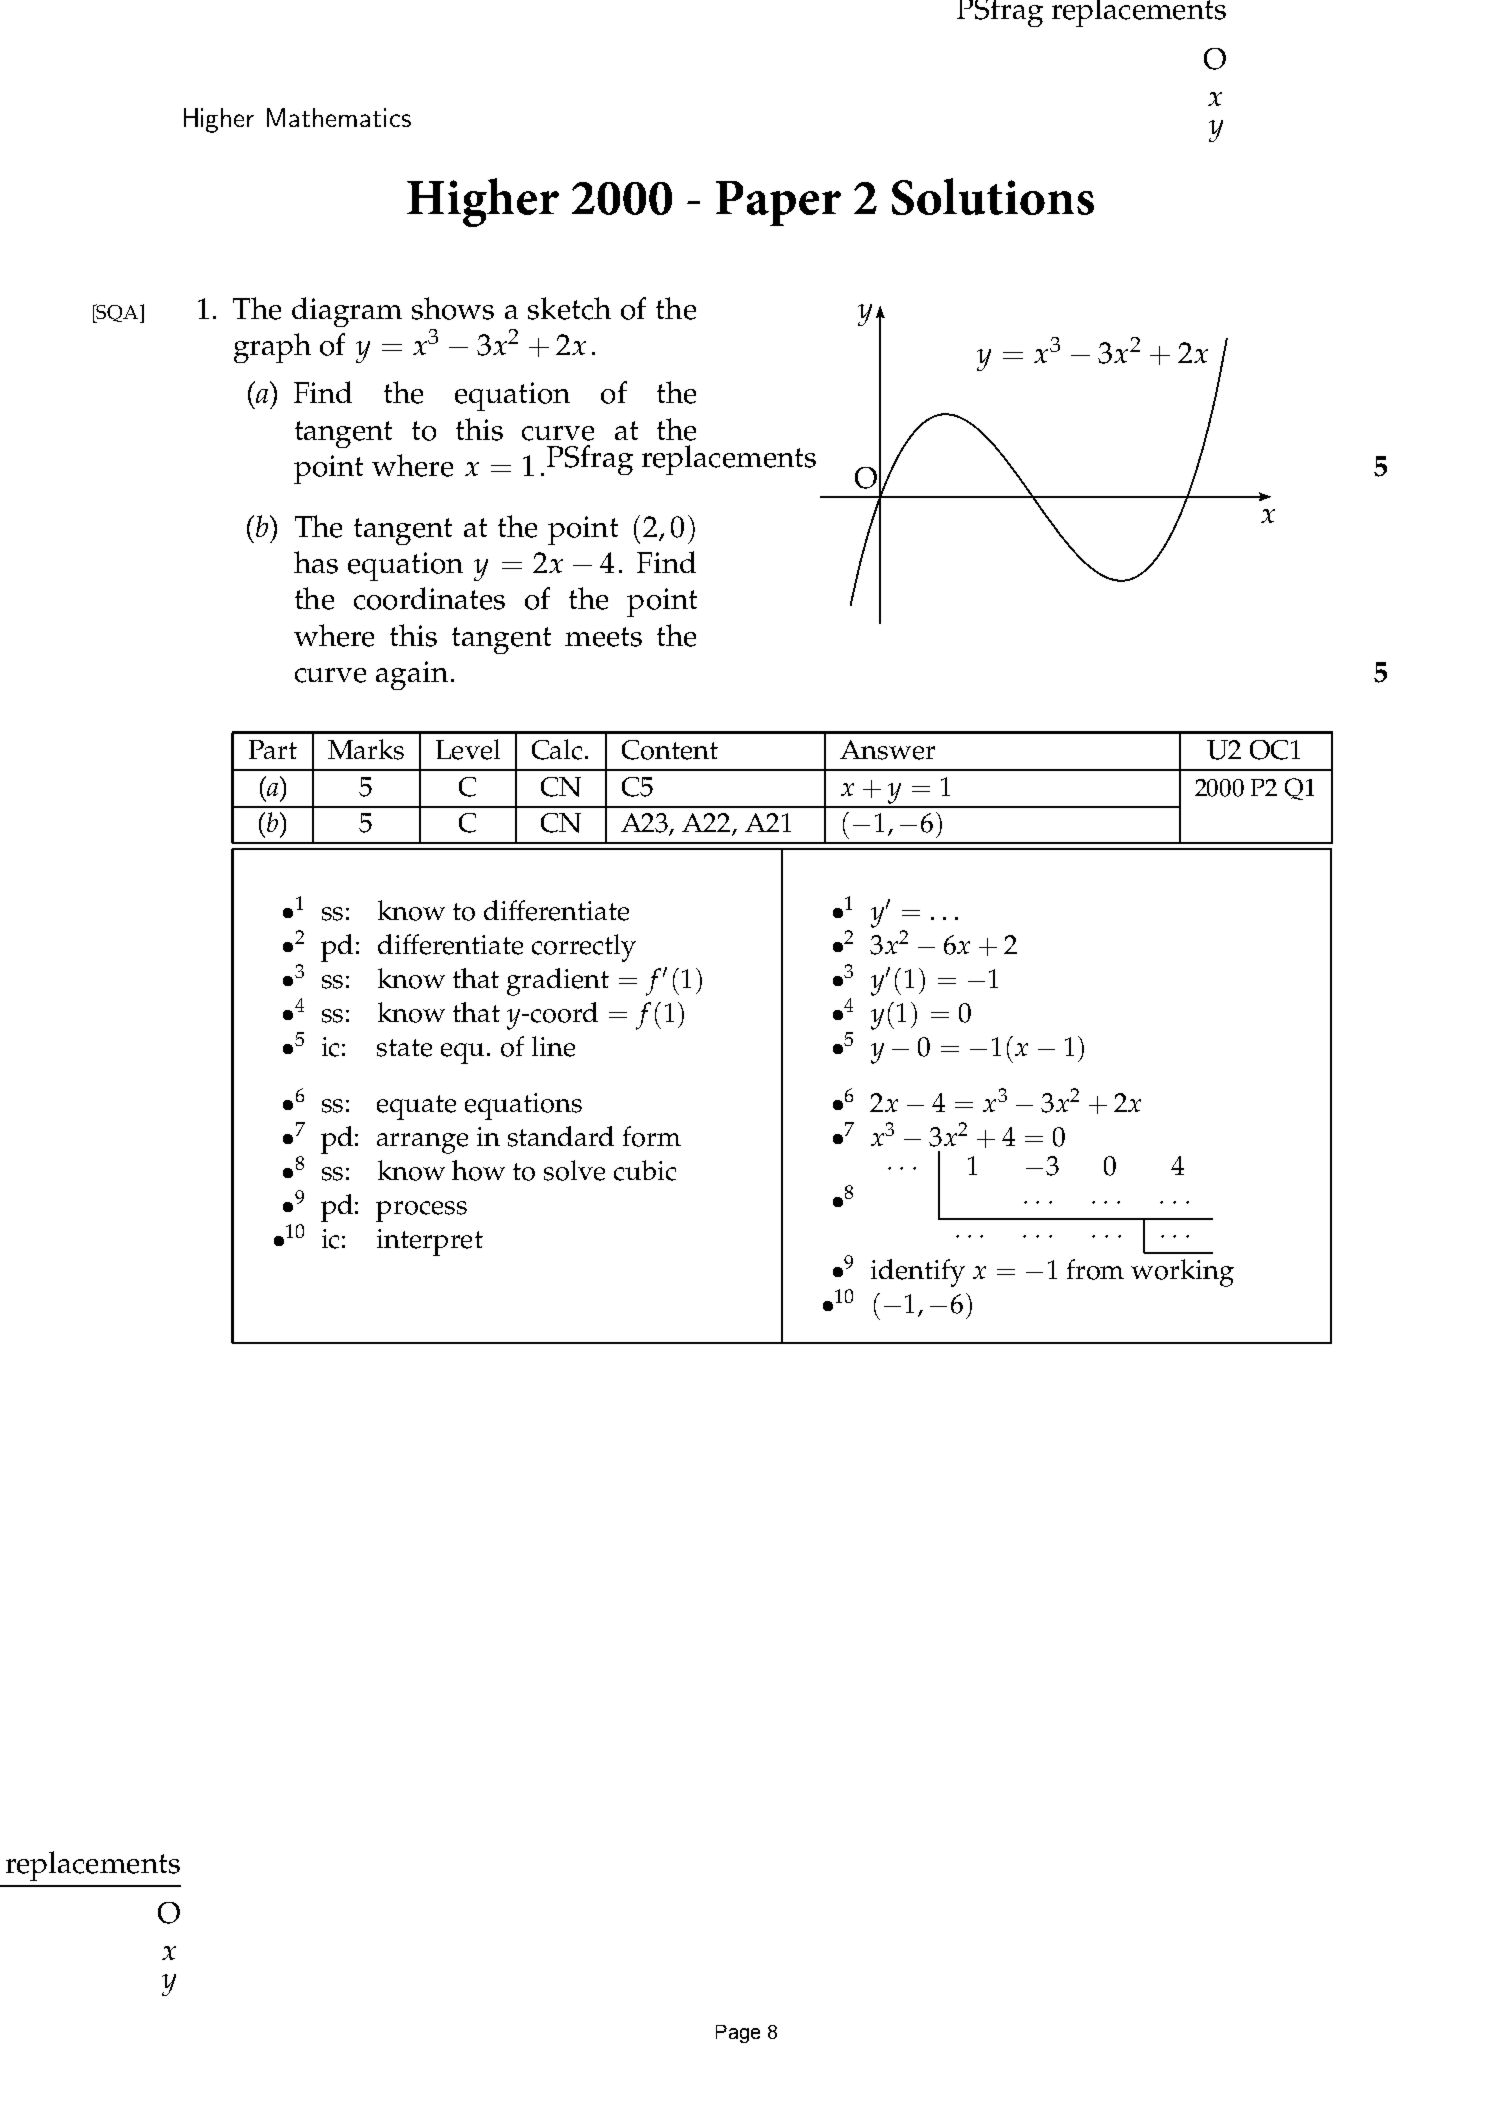  What do you see at coordinates (1182, 1273) in the page?
I see `working` at bounding box center [1182, 1273].
